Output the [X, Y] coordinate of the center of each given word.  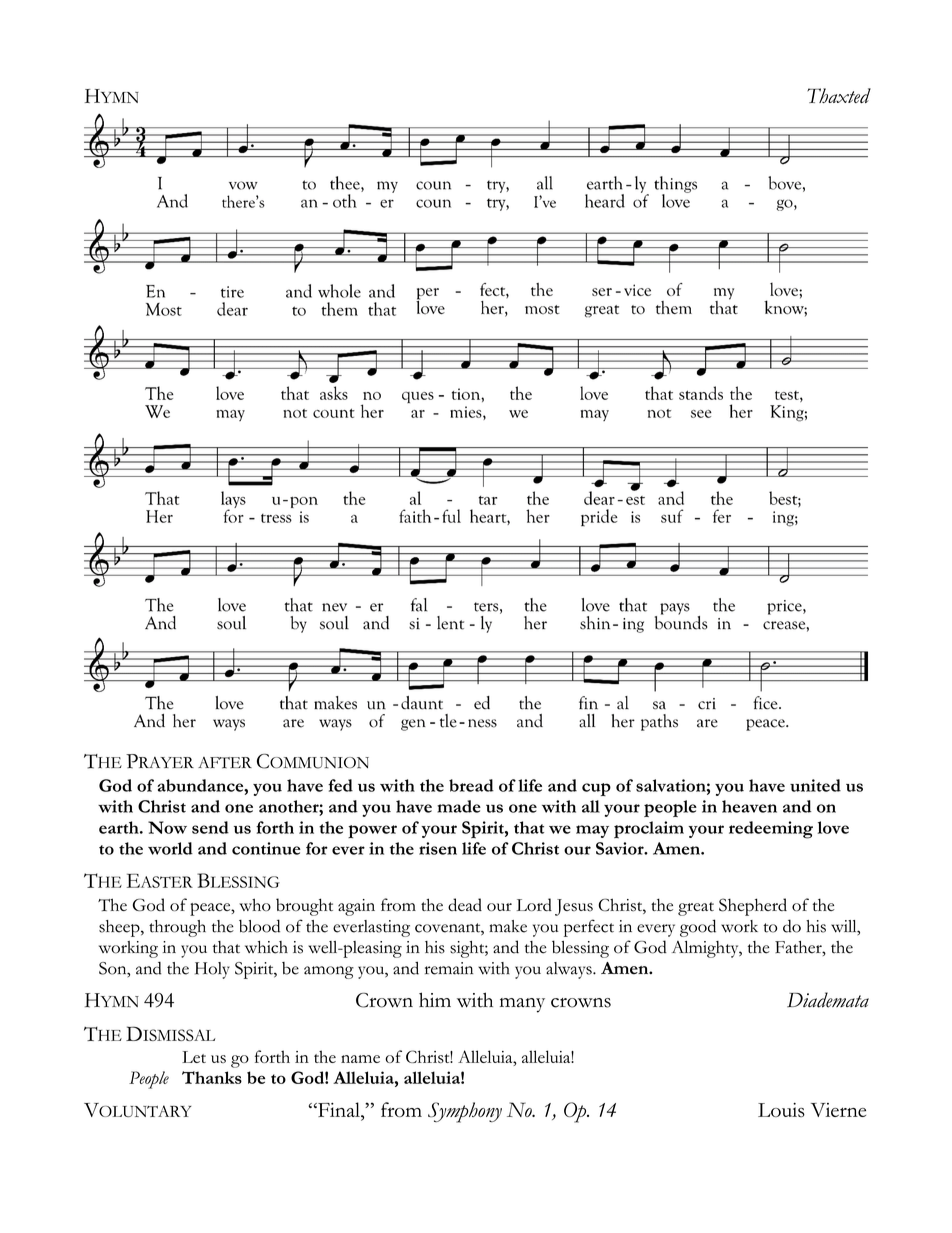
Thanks [212, 1077]
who [255, 904]
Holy [212, 970]
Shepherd [753, 907]
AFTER [225, 763]
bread [471, 785]
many [522, 1005]
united [815, 785]
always [570, 970]
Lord [534, 904]
